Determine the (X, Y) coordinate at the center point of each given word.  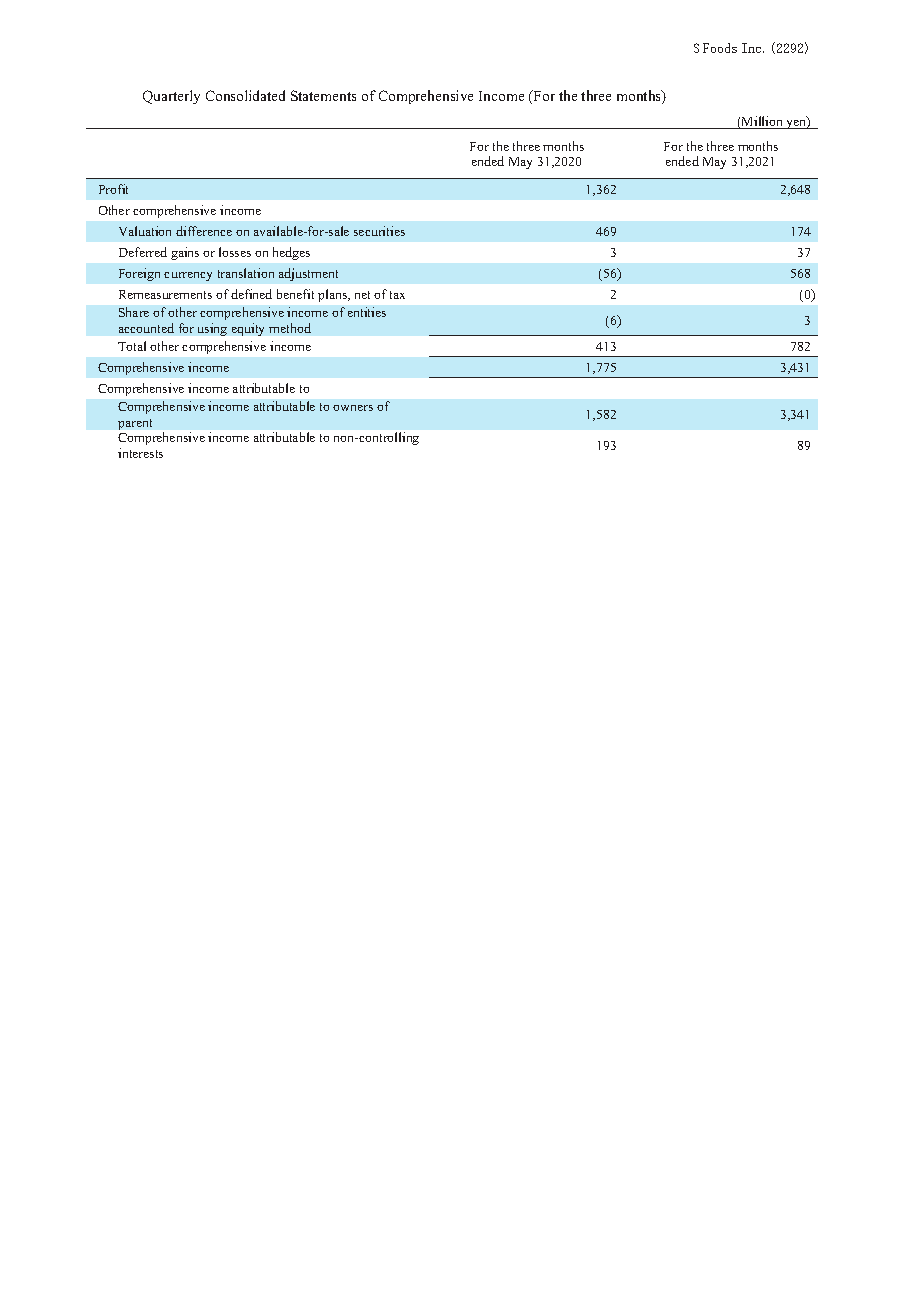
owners (353, 408)
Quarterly (171, 97)
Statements (323, 95)
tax (397, 295)
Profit (113, 189)
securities (379, 231)
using (212, 329)
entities (367, 312)
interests (140, 453)
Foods (720, 48)
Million (763, 122)
